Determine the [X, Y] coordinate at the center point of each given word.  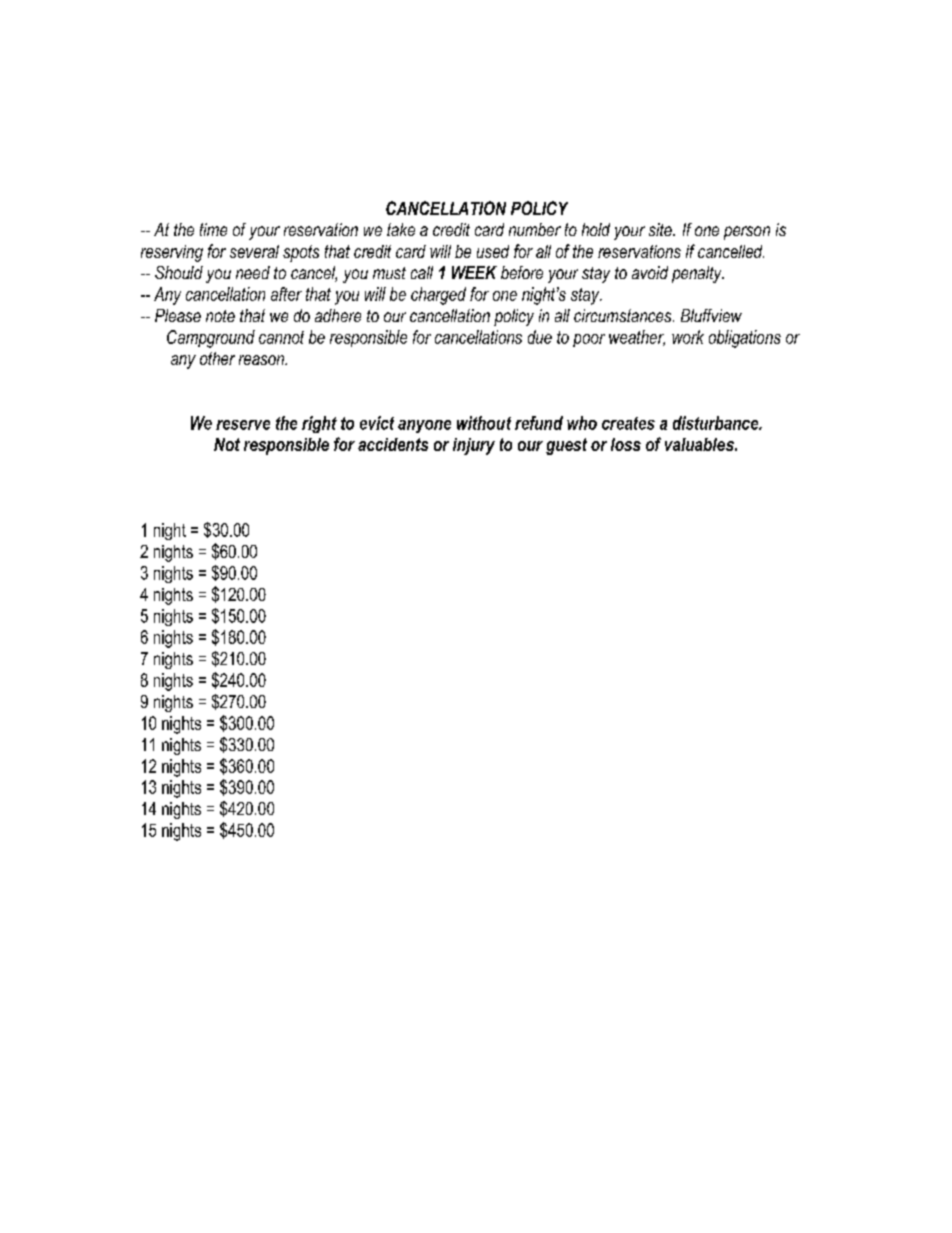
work [688, 337]
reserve [243, 425]
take [401, 229]
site [661, 229]
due [540, 337]
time [213, 229]
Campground [211, 339]
